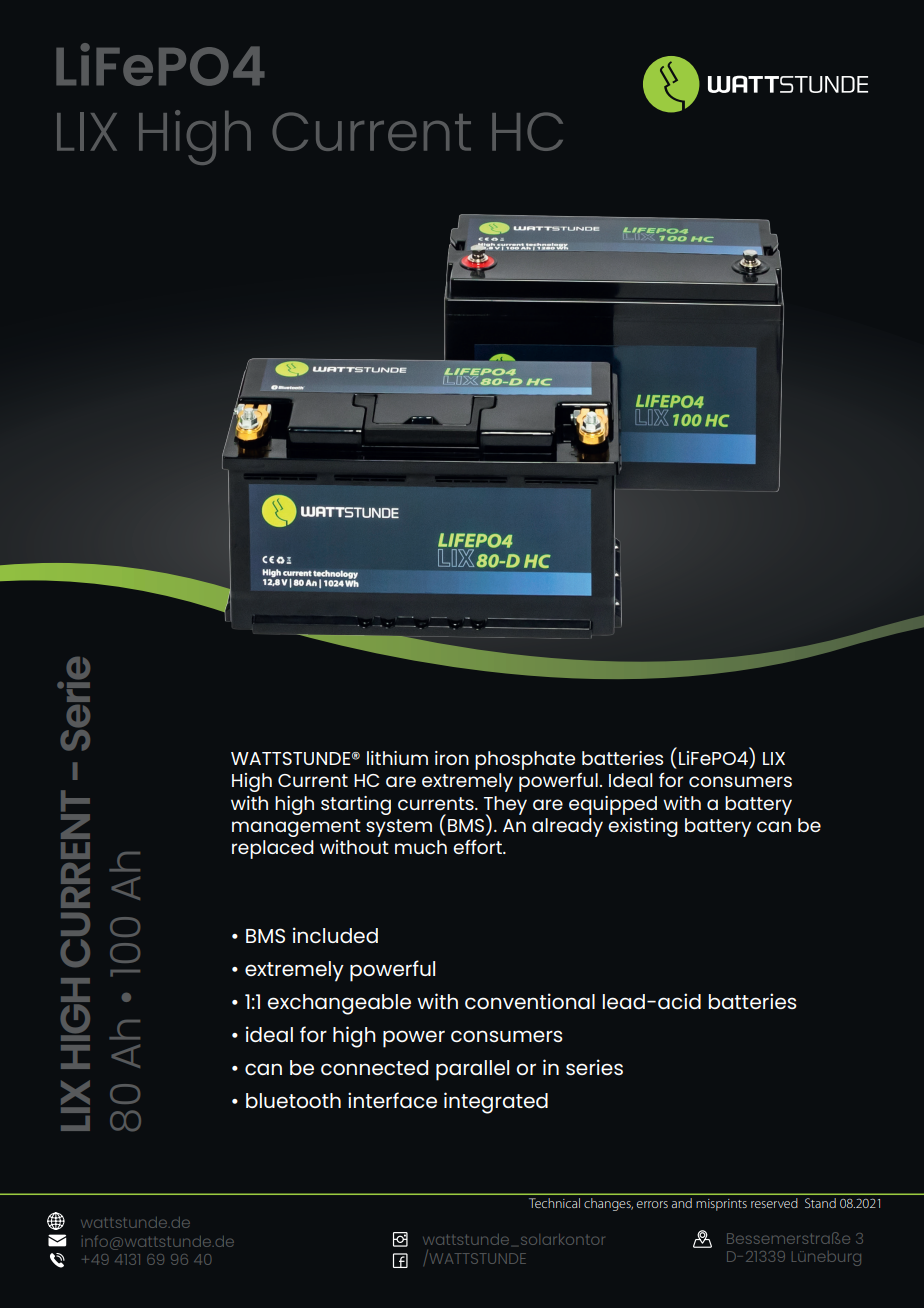  What do you see at coordinates (374, 1067) in the document?
I see `connected` at bounding box center [374, 1067].
